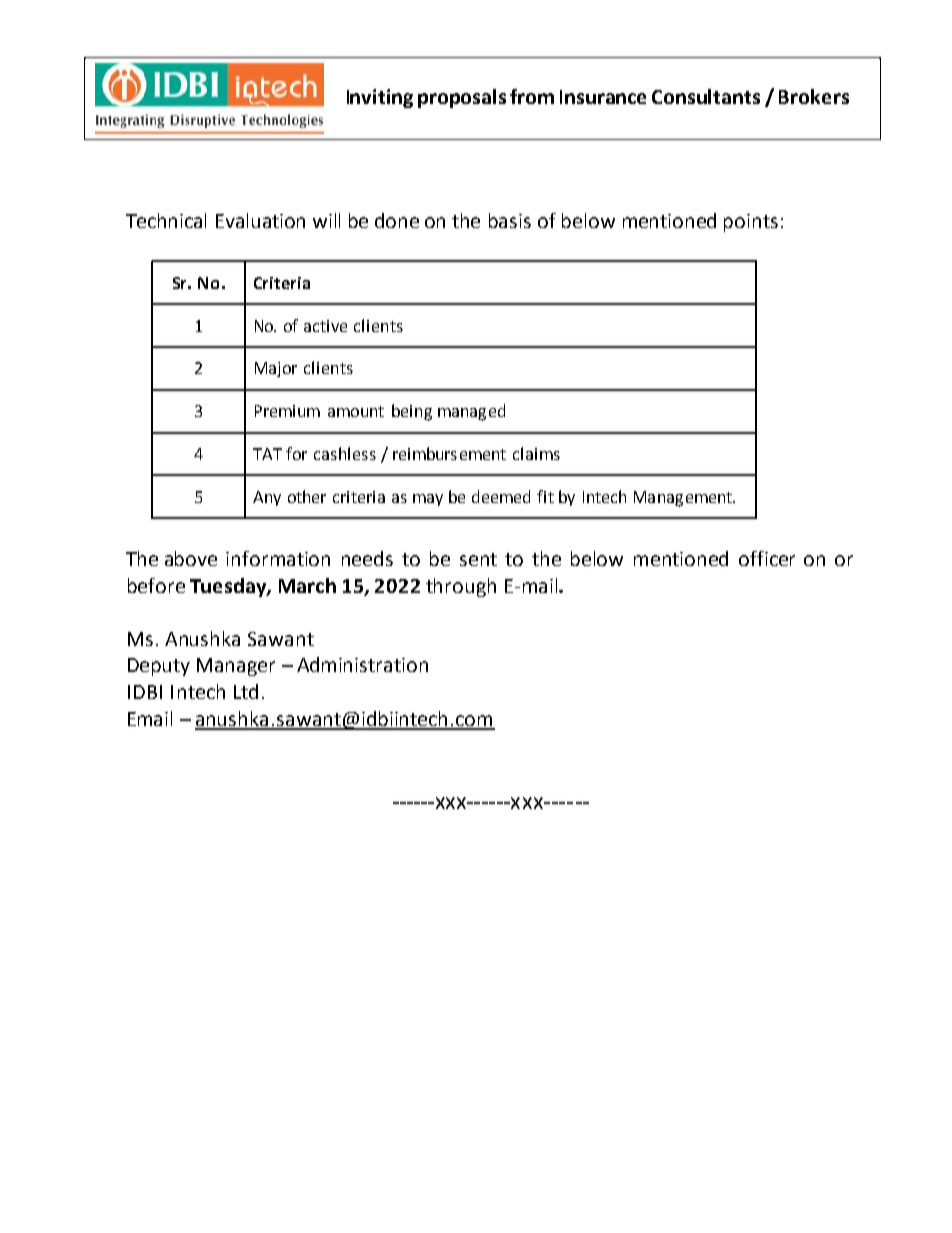 The image size is (952, 1233). What do you see at coordinates (236, 667) in the screenshot?
I see `Manager` at bounding box center [236, 667].
